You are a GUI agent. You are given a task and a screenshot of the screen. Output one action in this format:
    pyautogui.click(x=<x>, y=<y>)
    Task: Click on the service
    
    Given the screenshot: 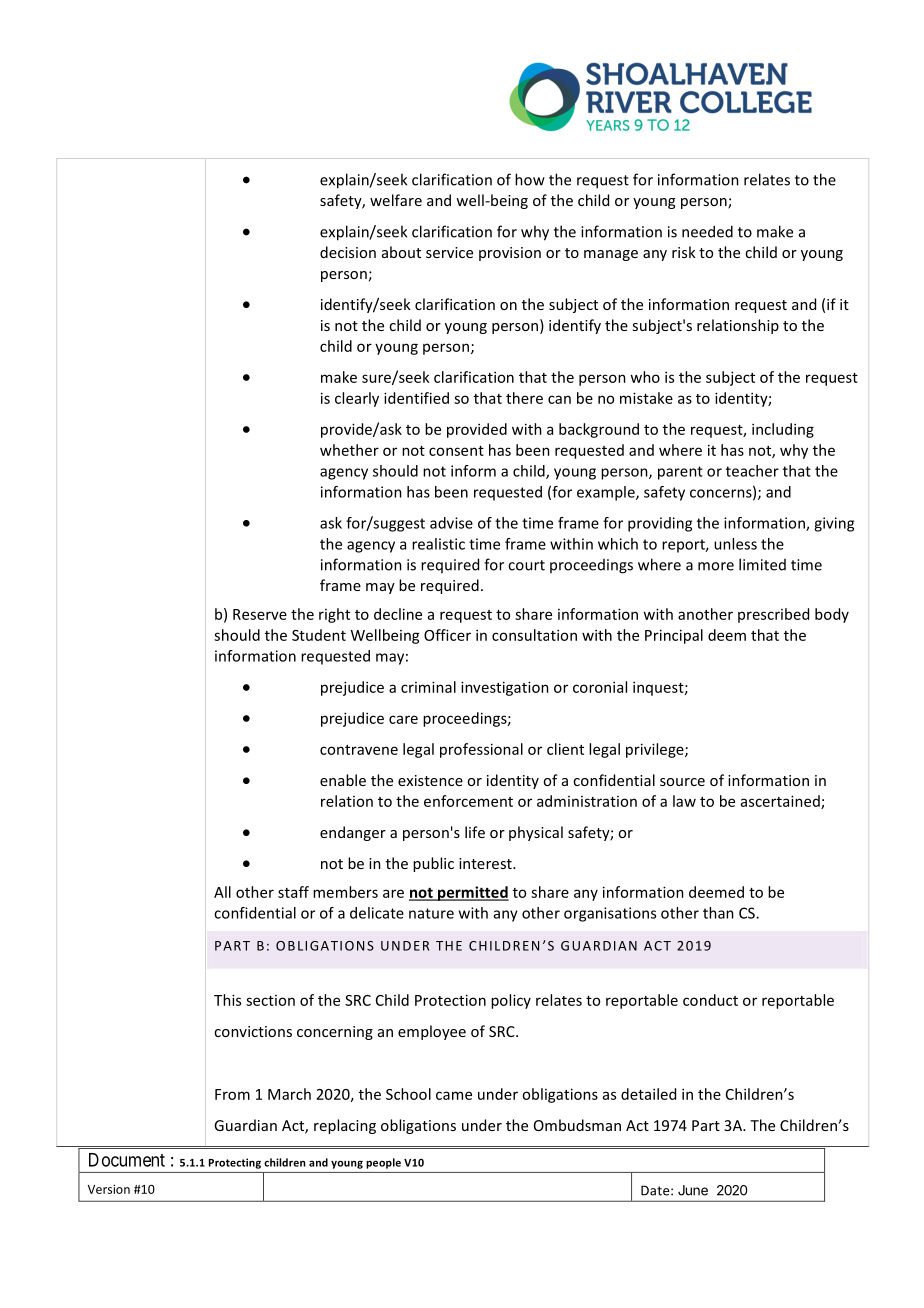 What is the action you would take?
    pyautogui.click(x=449, y=252)
